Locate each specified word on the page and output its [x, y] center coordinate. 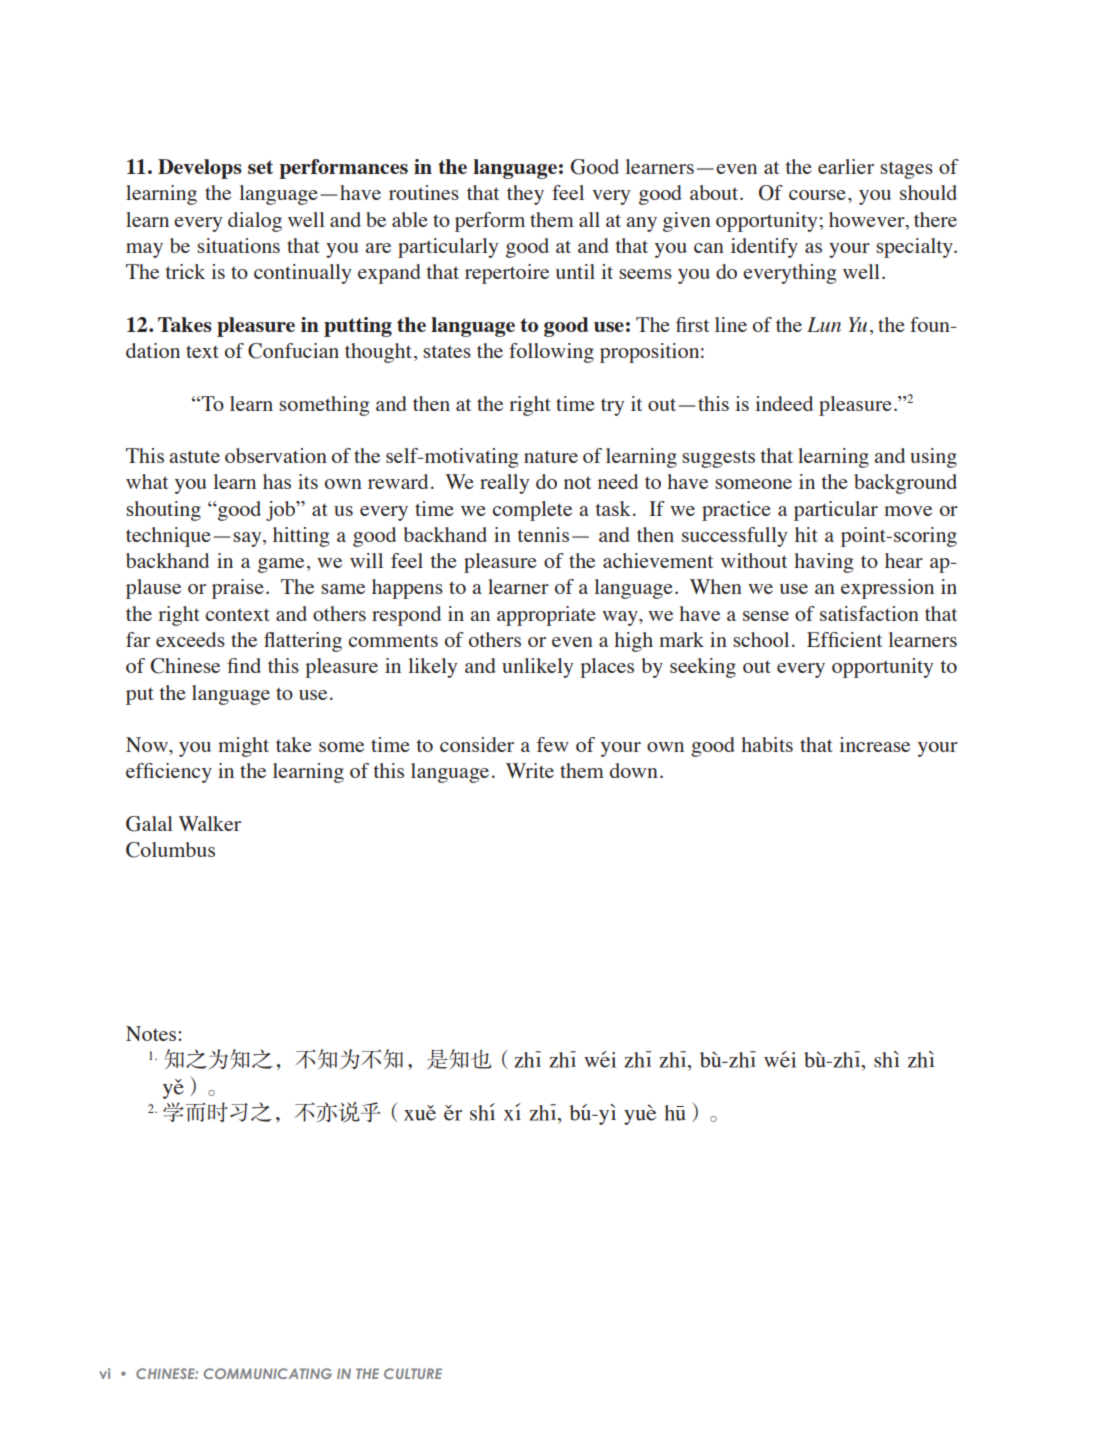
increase [874, 744]
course [817, 195]
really [504, 484]
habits [767, 744]
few [553, 744]
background [905, 484]
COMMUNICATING [268, 1373]
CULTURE [413, 1373]
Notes [152, 1033]
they [525, 195]
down [633, 770]
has [277, 481]
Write [530, 770]
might [243, 747]
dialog [255, 222]
